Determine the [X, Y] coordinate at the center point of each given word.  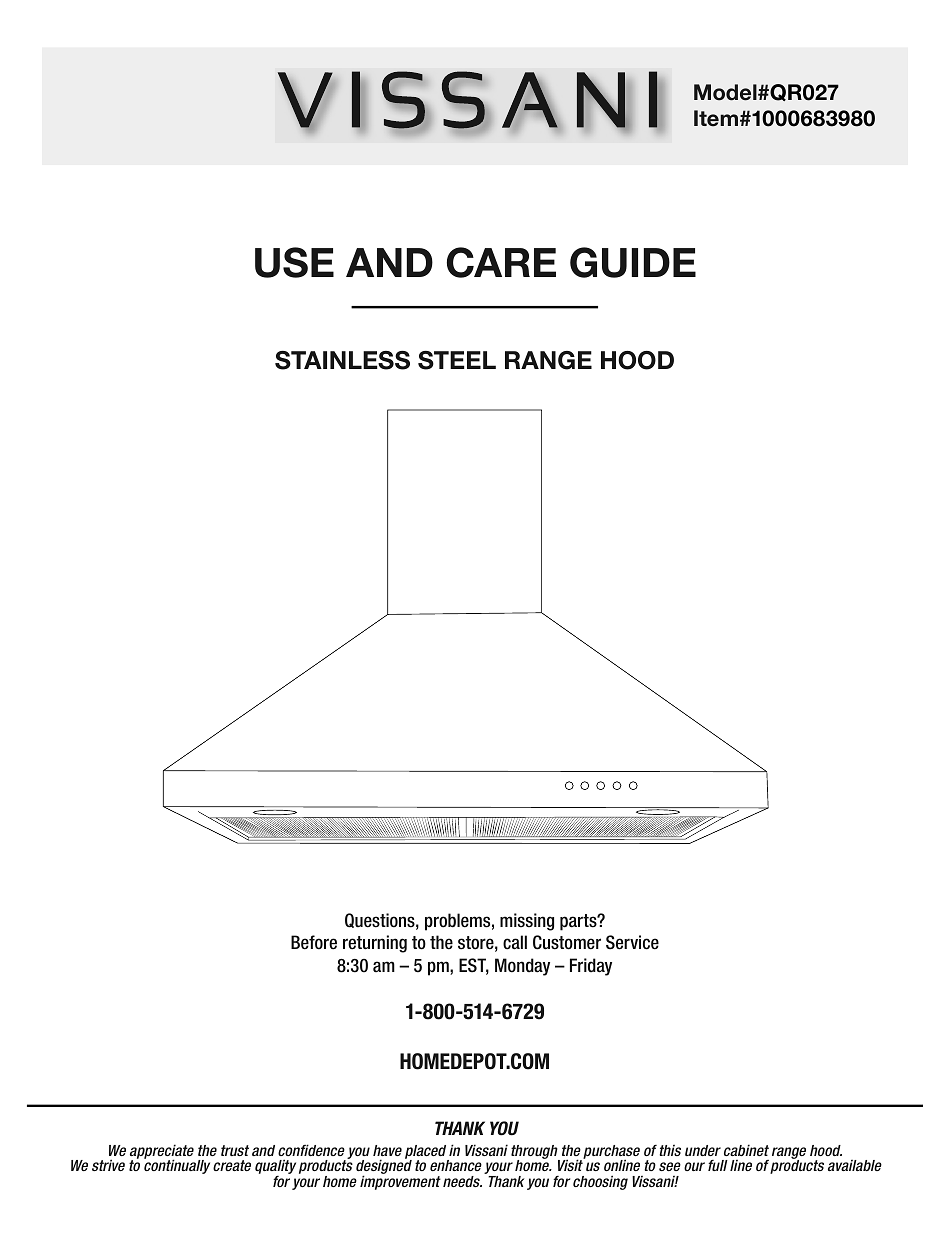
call [515, 942]
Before [314, 942]
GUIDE [633, 262]
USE [294, 262]
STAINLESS [342, 360]
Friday [591, 967]
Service [632, 942]
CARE [501, 262]
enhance [456, 1165]
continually [177, 1166]
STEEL [457, 360]
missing [527, 922]
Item [716, 118]
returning [375, 944]
